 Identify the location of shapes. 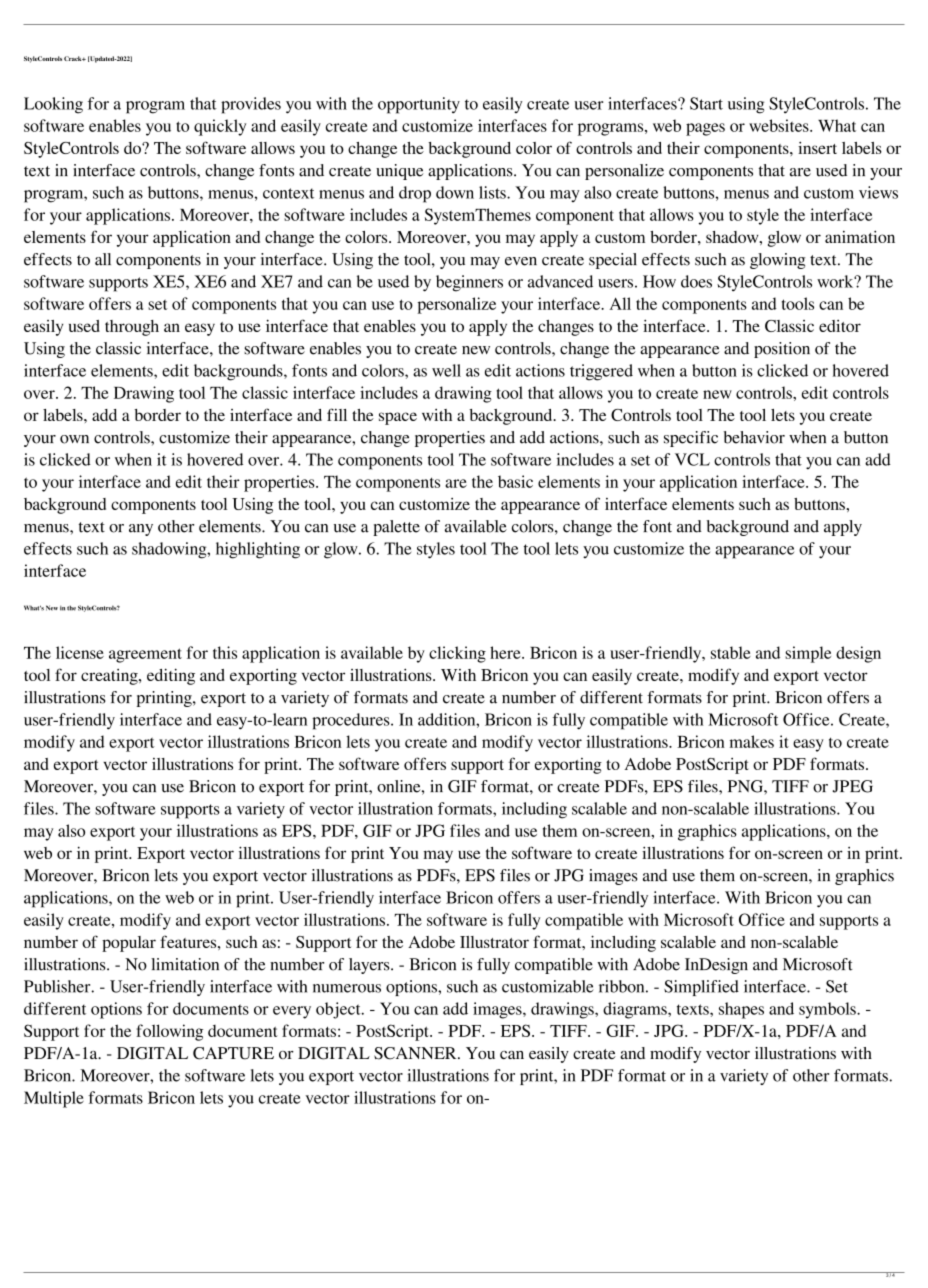
(741, 1010).
